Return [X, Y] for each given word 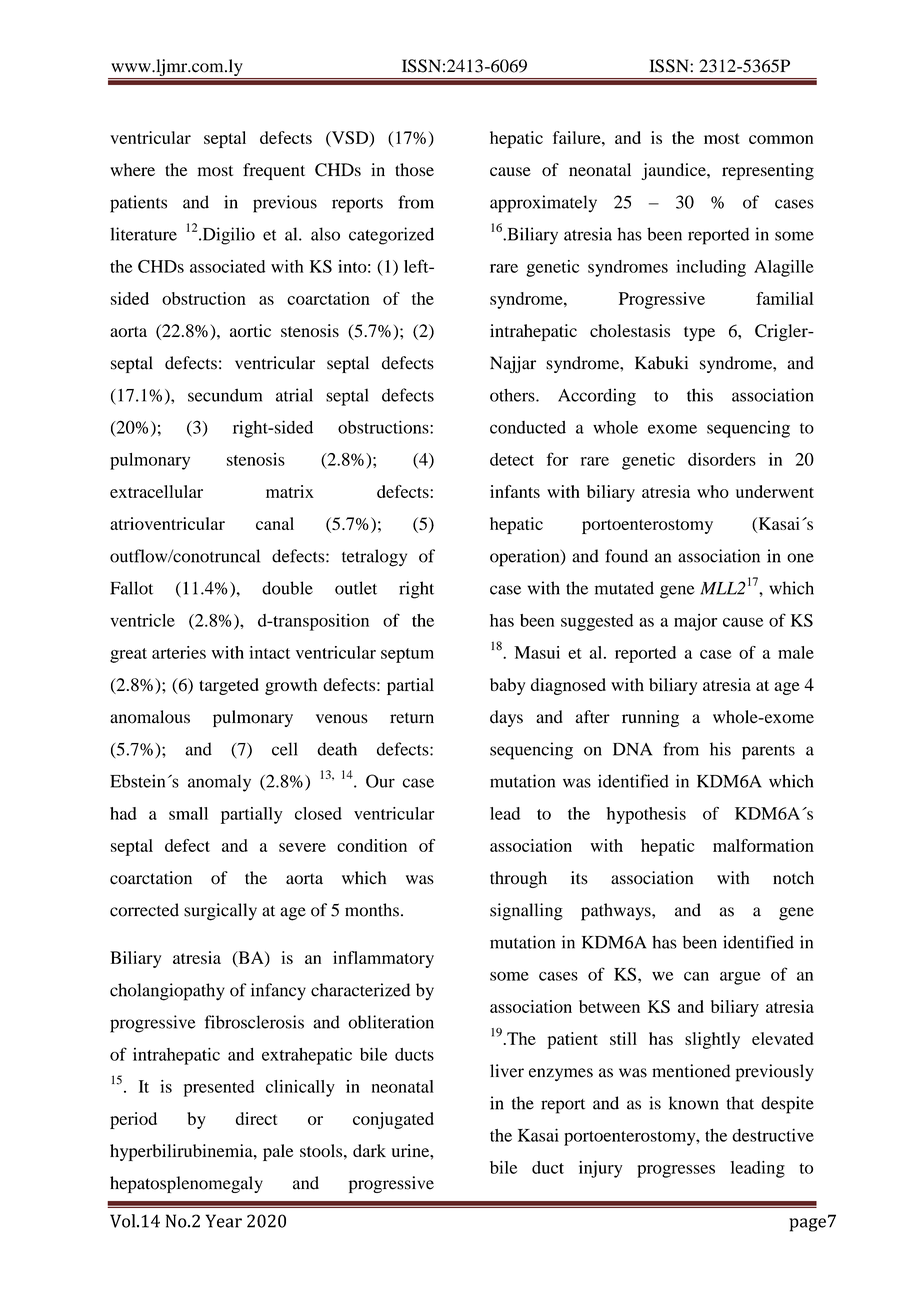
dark [369, 1150]
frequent [274, 171]
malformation [763, 845]
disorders [722, 459]
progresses [676, 1171]
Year [223, 1221]
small [188, 813]
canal [275, 523]
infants [515, 491]
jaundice [675, 171]
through [518, 879]
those [414, 170]
